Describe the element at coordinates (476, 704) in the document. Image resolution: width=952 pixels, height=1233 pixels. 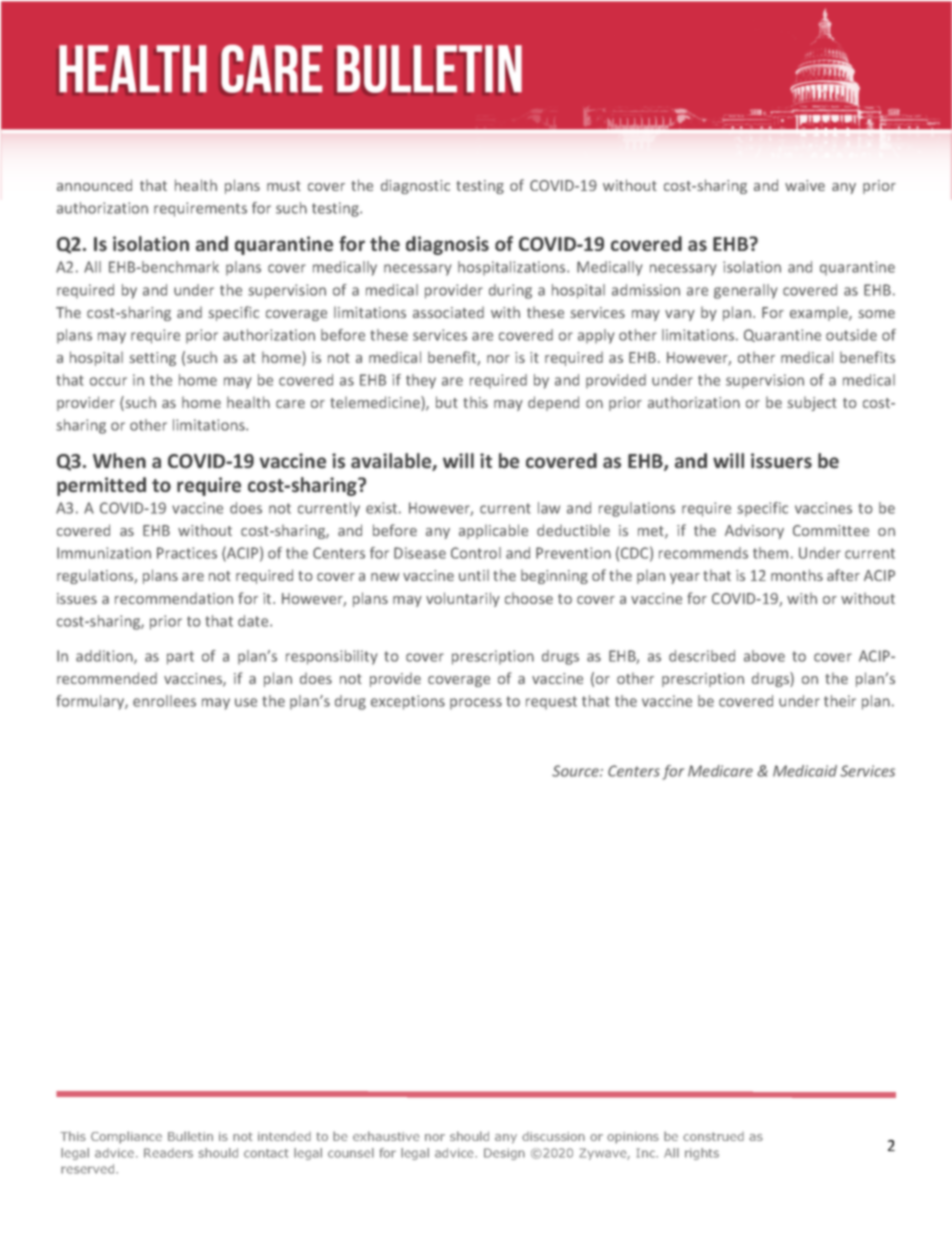
I see `process` at that location.
